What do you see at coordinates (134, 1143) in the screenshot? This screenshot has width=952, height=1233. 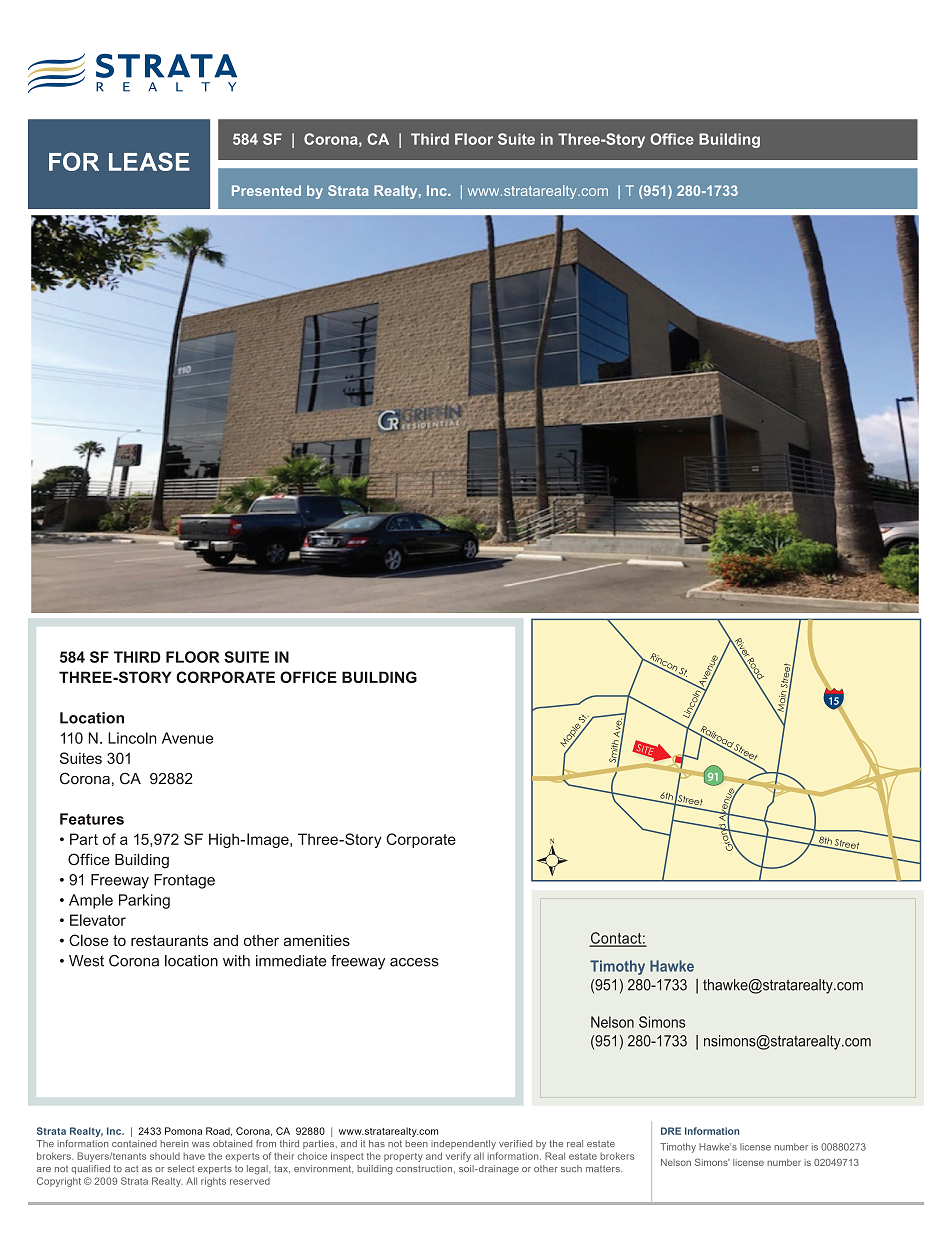 I see `contained` at bounding box center [134, 1143].
